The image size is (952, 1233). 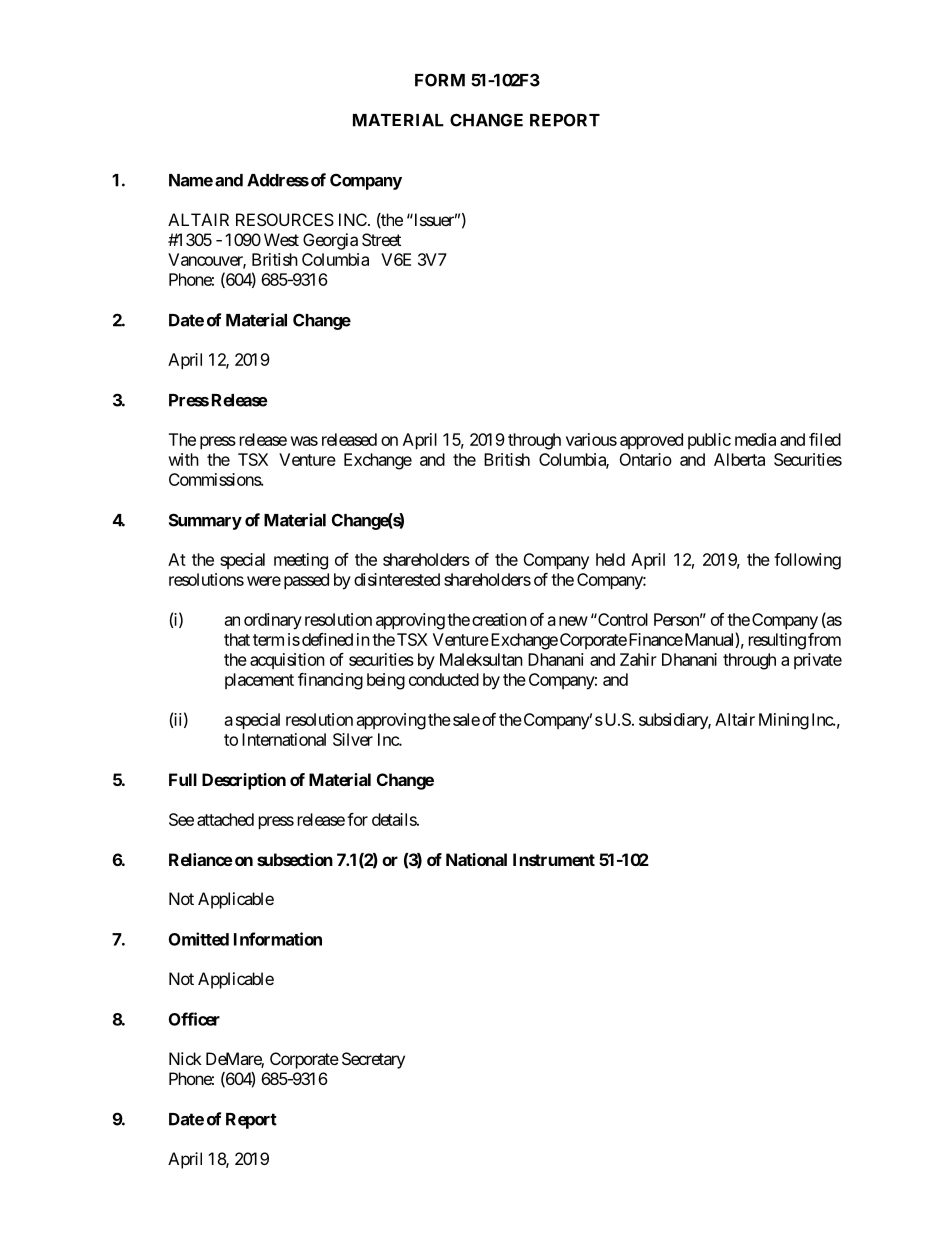 What do you see at coordinates (444, 679) in the document?
I see `conducted` at bounding box center [444, 679].
